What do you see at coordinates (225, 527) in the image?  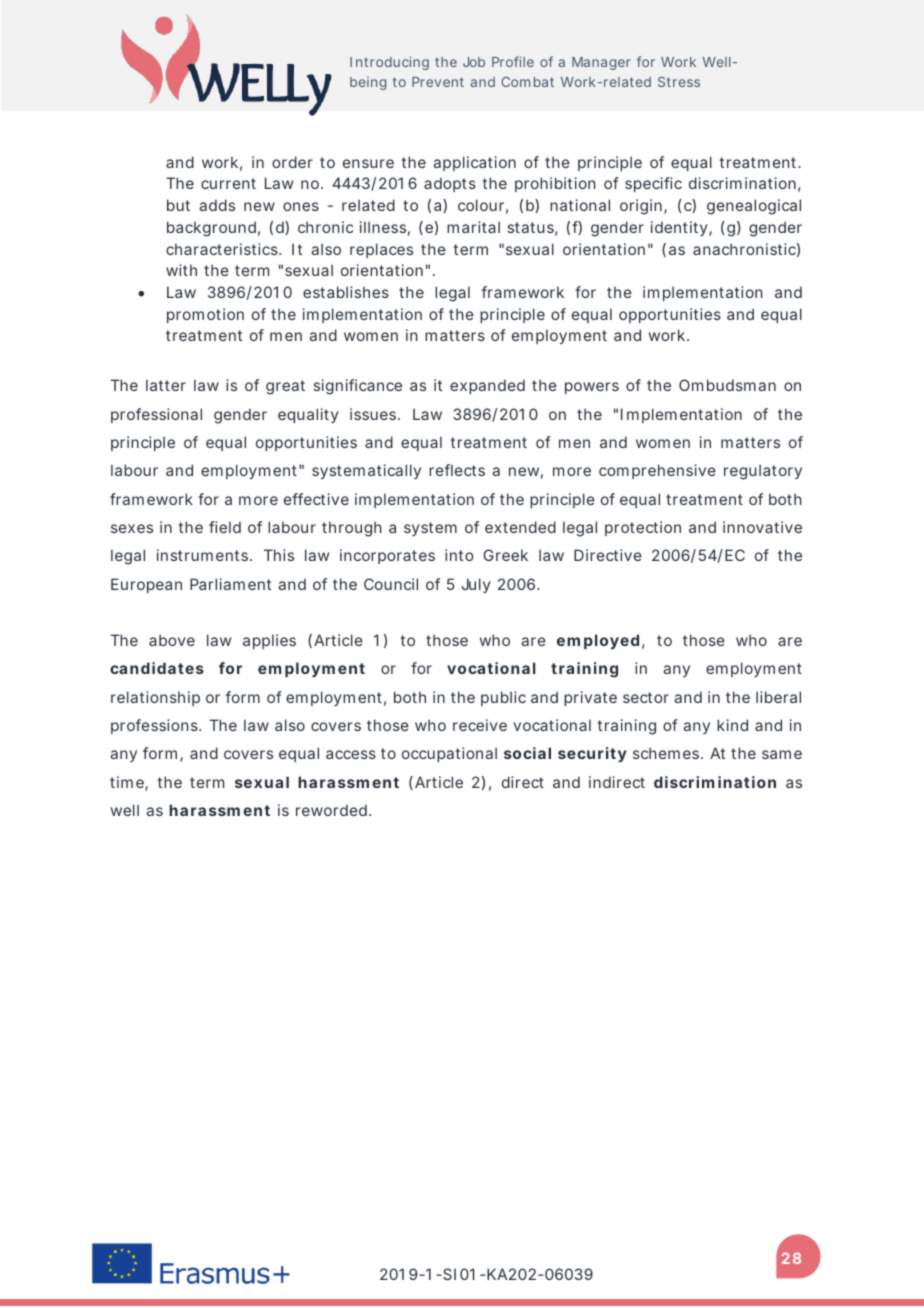 I see `field` at bounding box center [225, 527].
